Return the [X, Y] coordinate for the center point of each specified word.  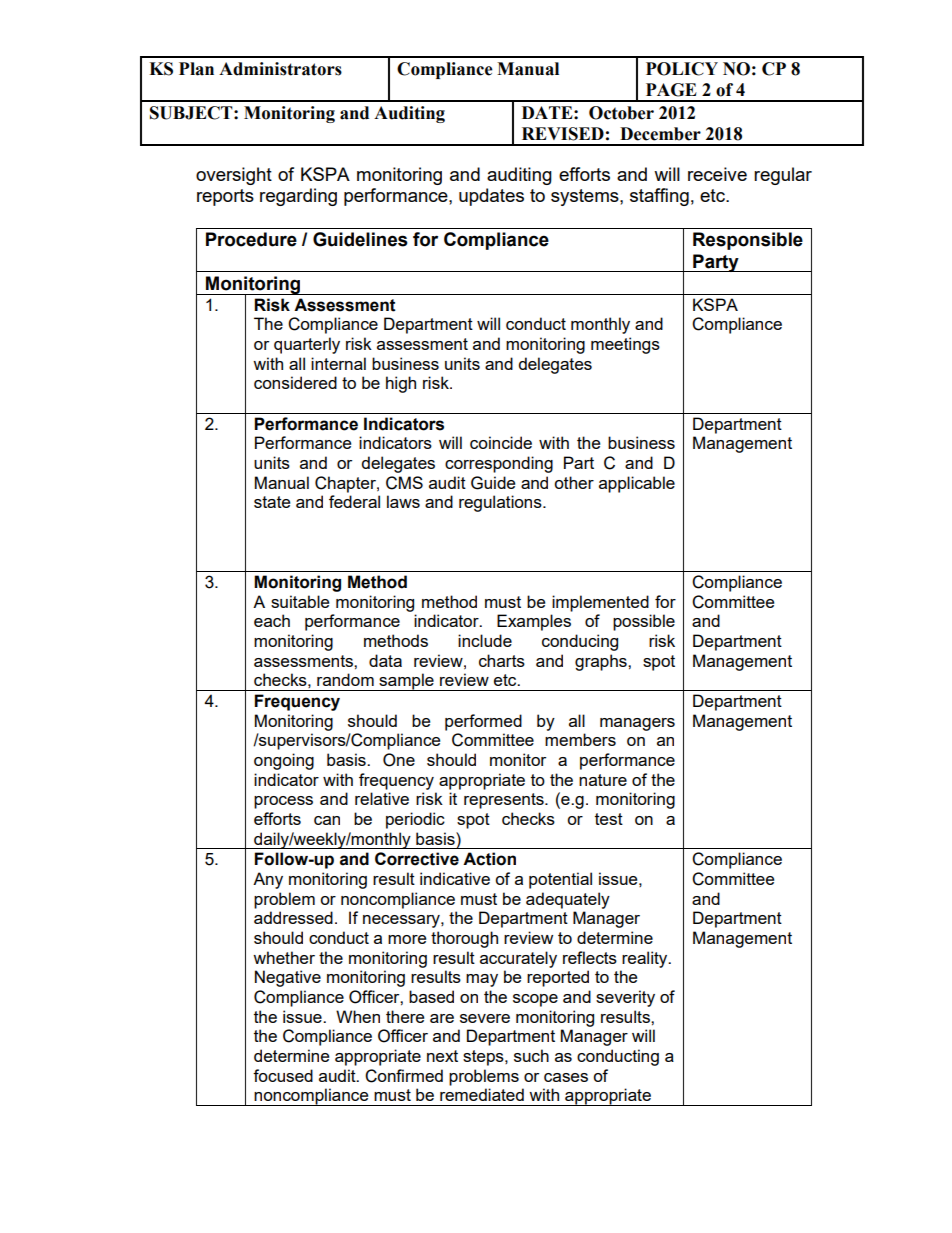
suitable [300, 601]
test [609, 819]
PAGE [671, 90]
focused [283, 1075]
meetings [625, 345]
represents [505, 801]
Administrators [280, 69]
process [283, 802]
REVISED [563, 134]
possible [644, 622]
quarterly [307, 345]
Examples [534, 622]
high [401, 384]
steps [484, 1058]
